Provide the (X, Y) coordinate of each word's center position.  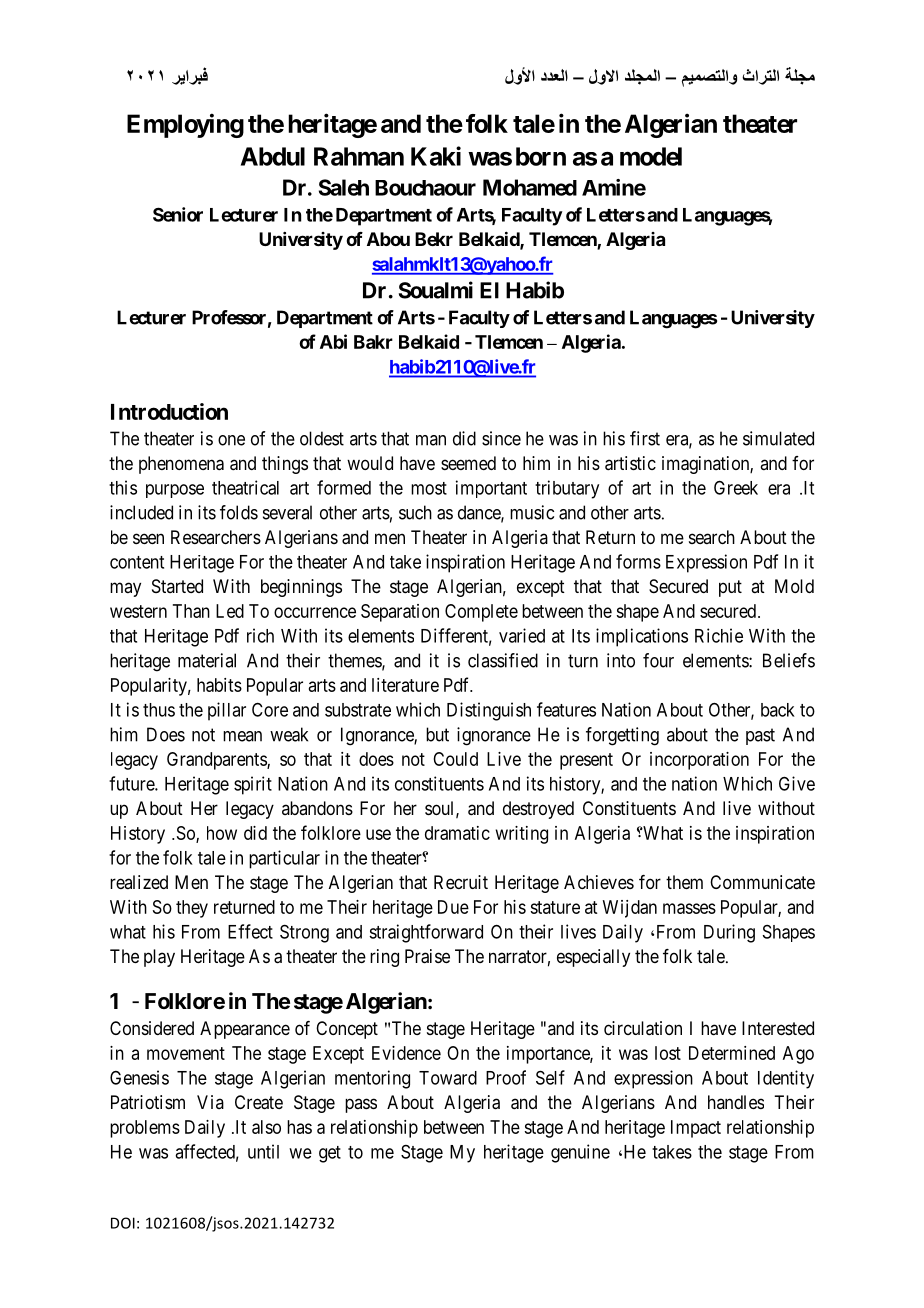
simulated (778, 438)
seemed (468, 463)
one (231, 440)
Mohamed (530, 187)
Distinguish (489, 711)
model (651, 156)
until (263, 1151)
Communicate (762, 882)
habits (219, 685)
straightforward (426, 933)
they (192, 909)
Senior (178, 214)
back (778, 710)
